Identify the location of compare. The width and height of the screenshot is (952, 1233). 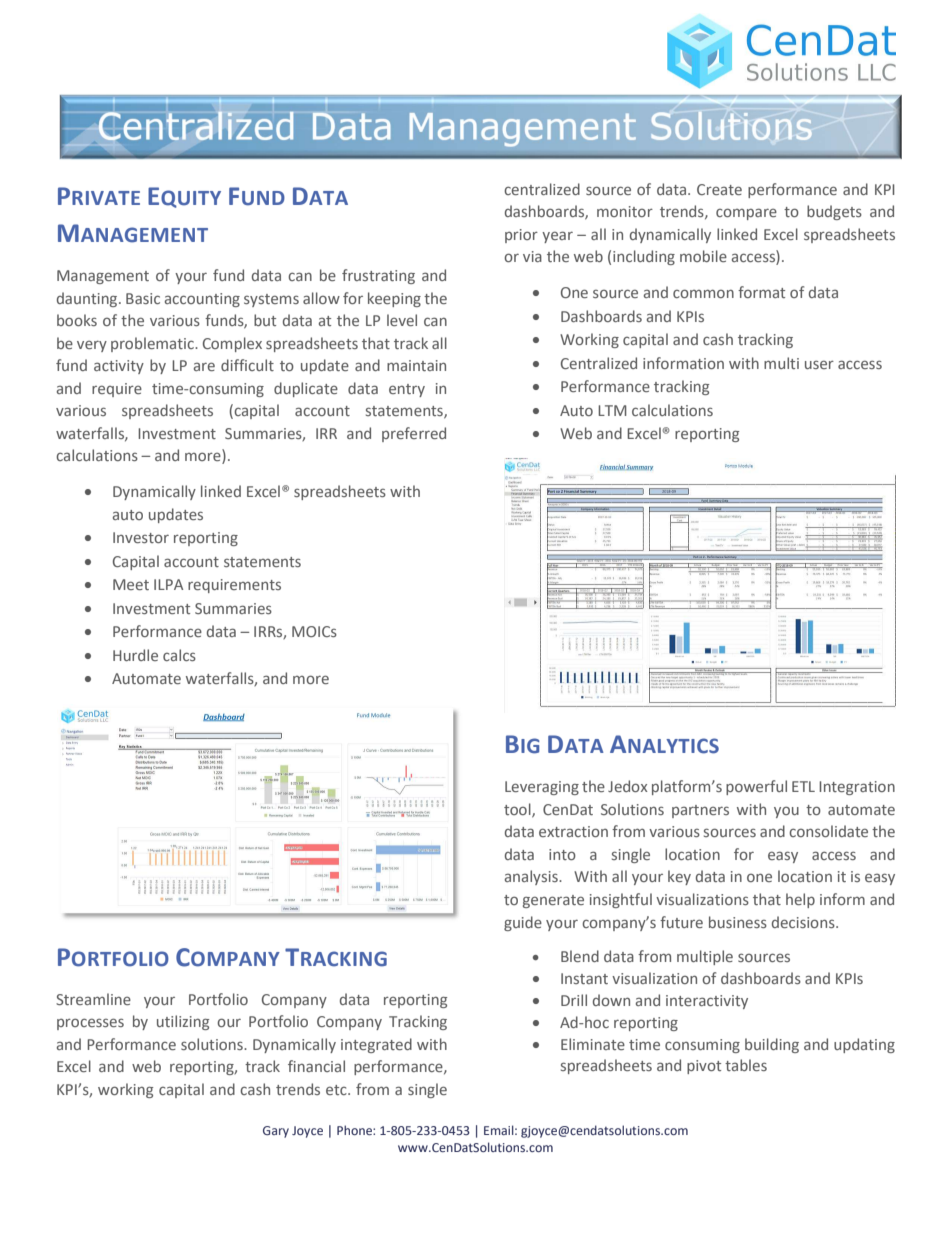
(746, 214).
